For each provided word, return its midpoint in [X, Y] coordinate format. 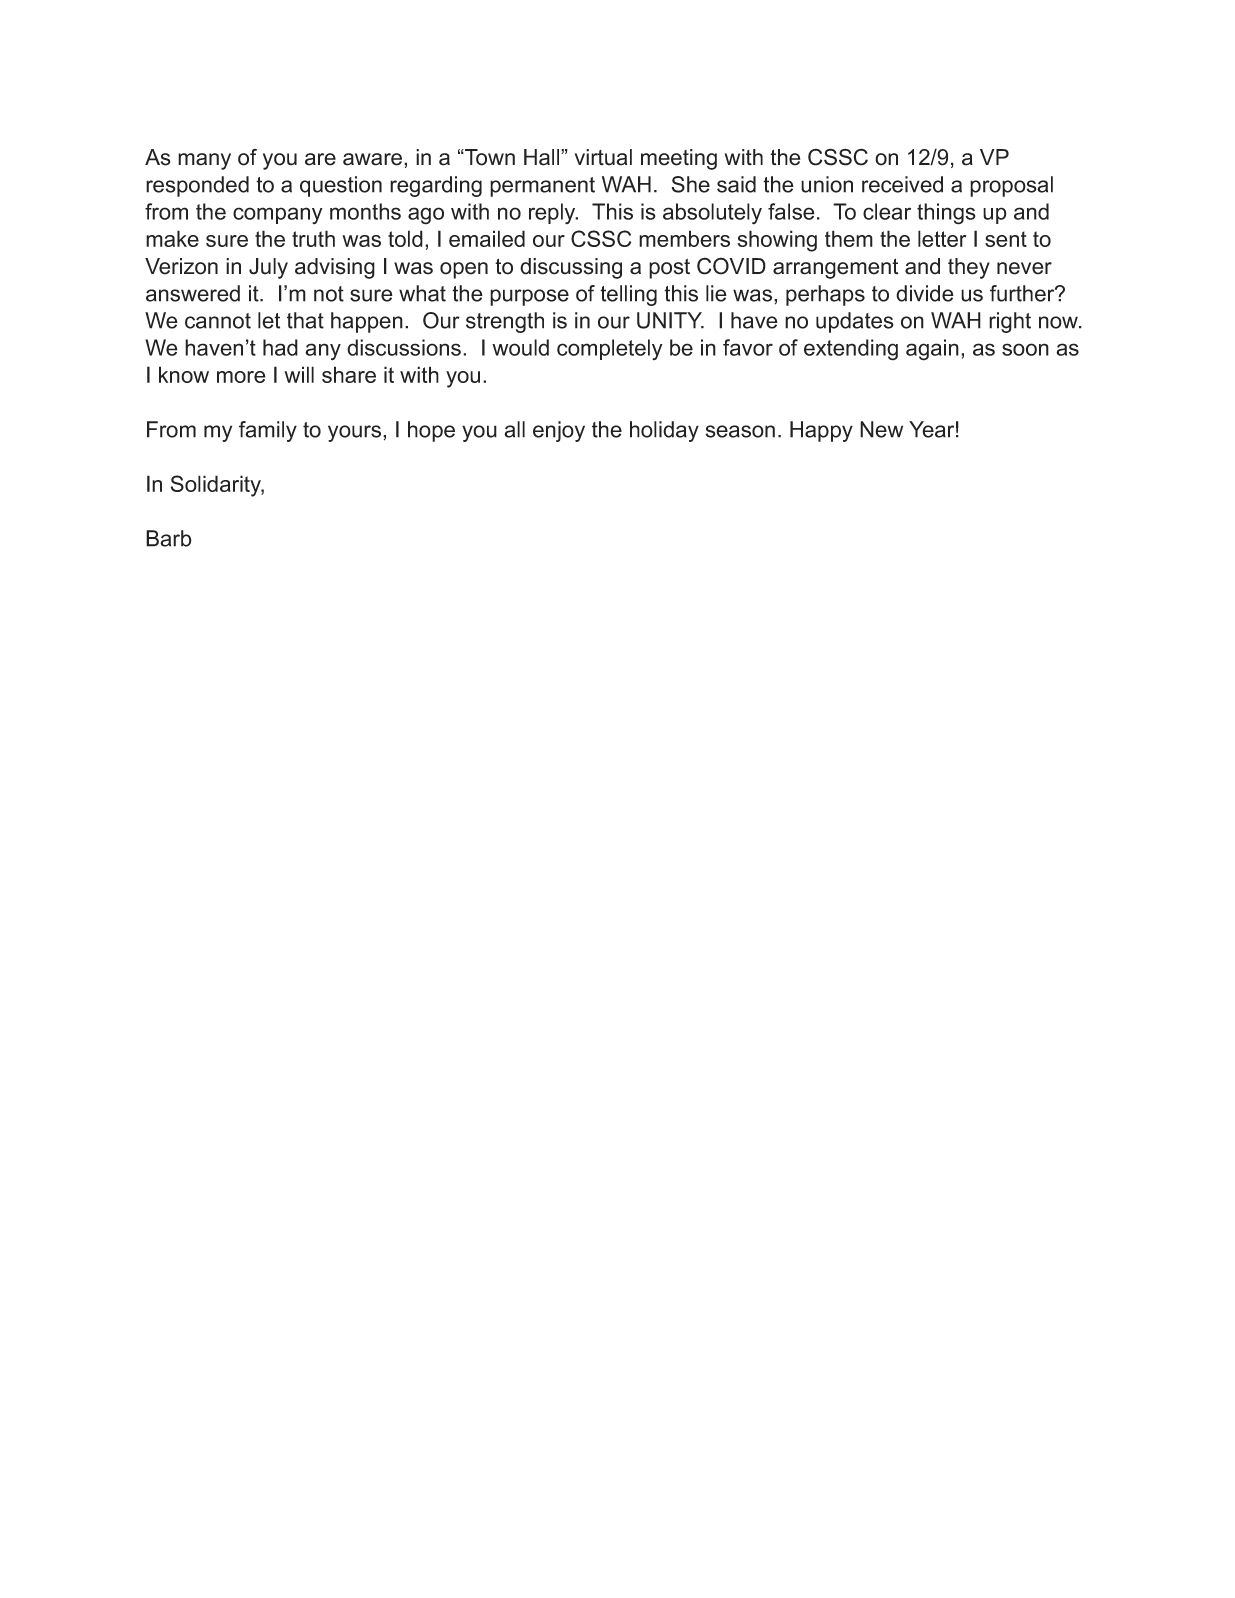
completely [609, 349]
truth [313, 238]
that [305, 320]
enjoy [559, 431]
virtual [603, 157]
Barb [169, 538]
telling [628, 295]
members [684, 238]
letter [942, 238]
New [881, 429]
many [204, 161]
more [241, 377]
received [902, 184]
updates [855, 322]
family [268, 431]
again [932, 350]
